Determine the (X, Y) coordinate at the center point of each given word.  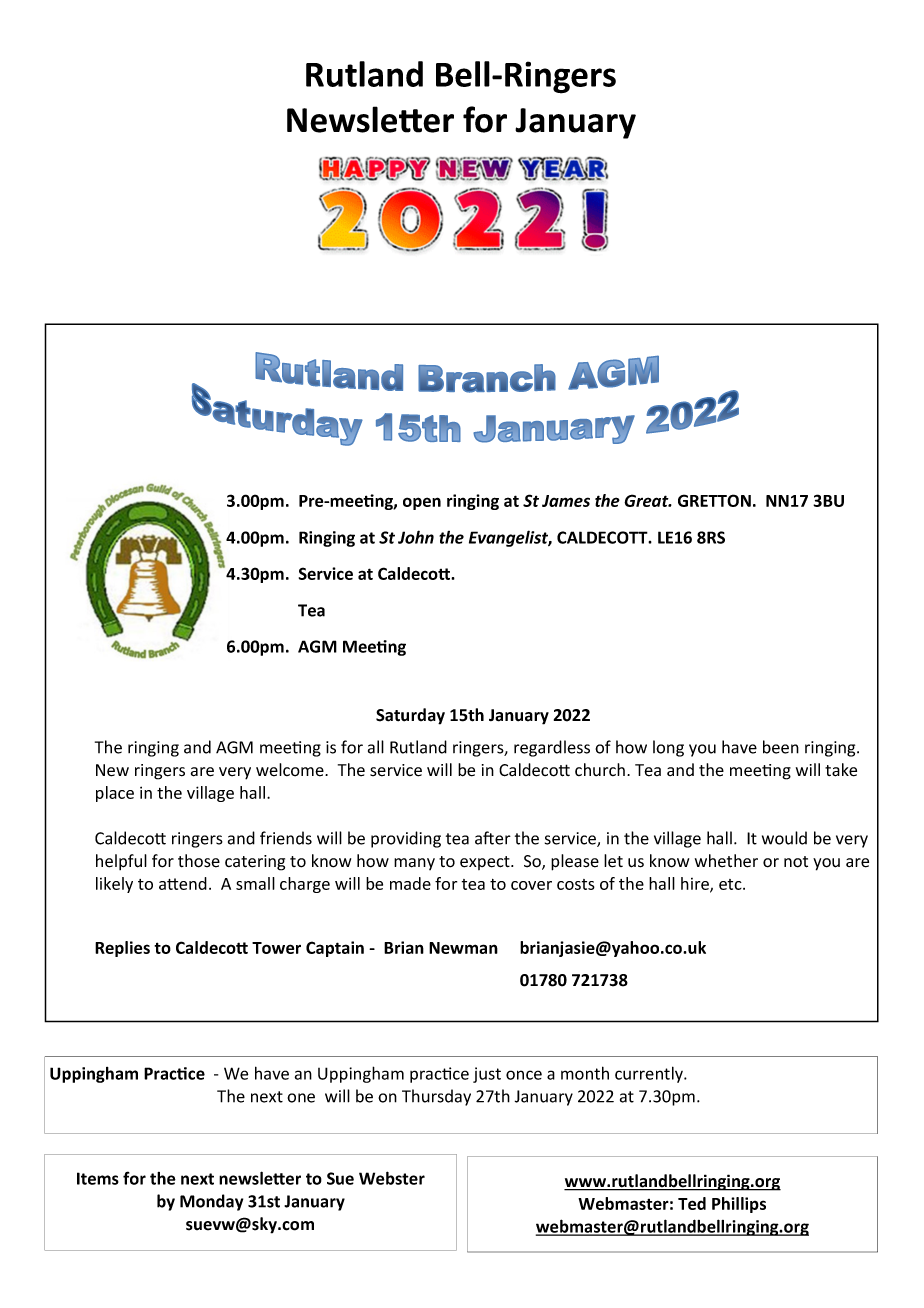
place (115, 794)
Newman (463, 948)
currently (650, 1074)
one (301, 1098)
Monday (211, 1202)
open (422, 503)
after (493, 838)
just (487, 1075)
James (566, 501)
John (416, 537)
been (781, 747)
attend (183, 883)
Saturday (410, 716)
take (841, 770)
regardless (552, 748)
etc (731, 884)
